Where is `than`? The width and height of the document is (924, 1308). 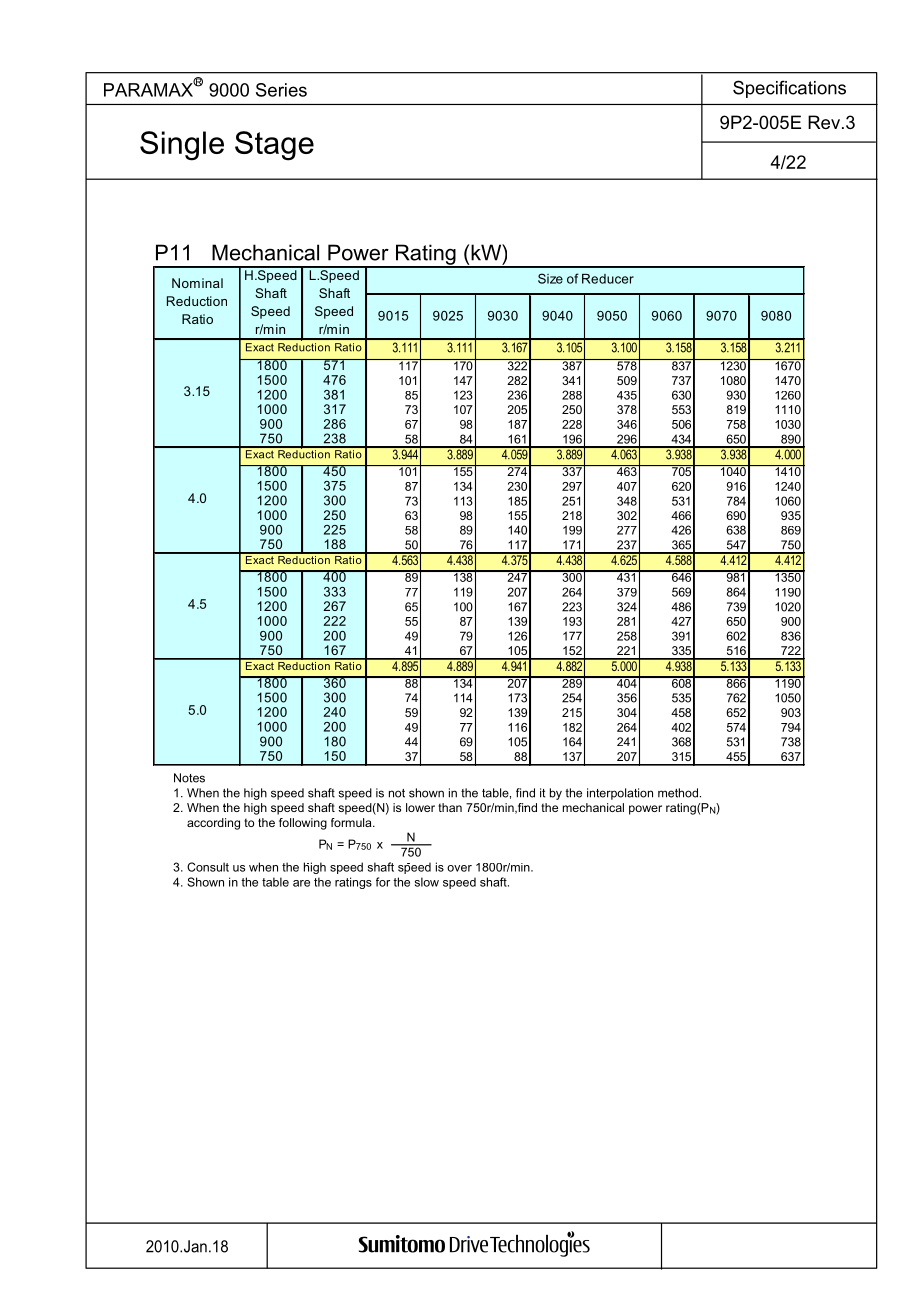
than is located at coordinates (450, 807).
